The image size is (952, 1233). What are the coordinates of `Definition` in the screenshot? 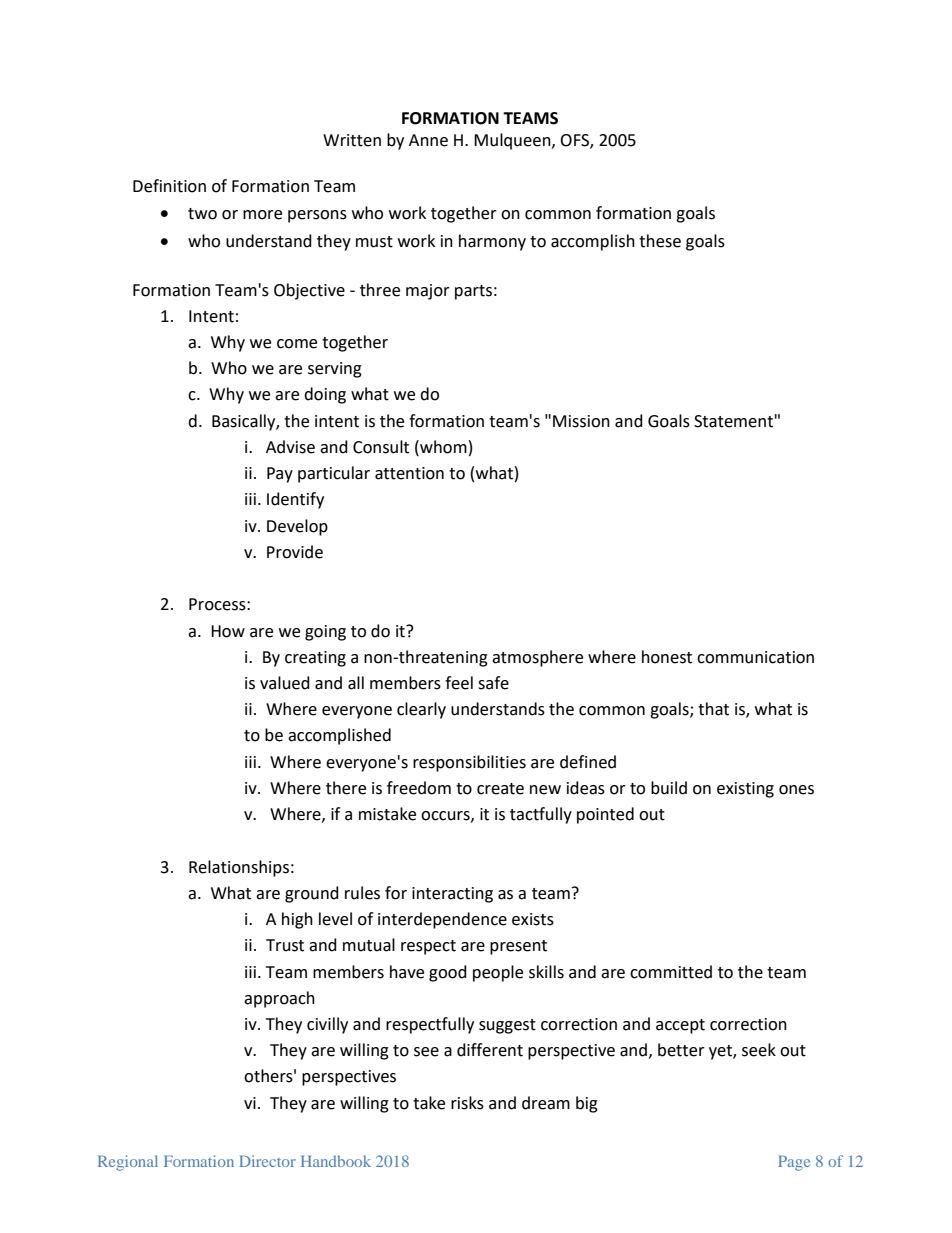 It's located at (169, 186).
